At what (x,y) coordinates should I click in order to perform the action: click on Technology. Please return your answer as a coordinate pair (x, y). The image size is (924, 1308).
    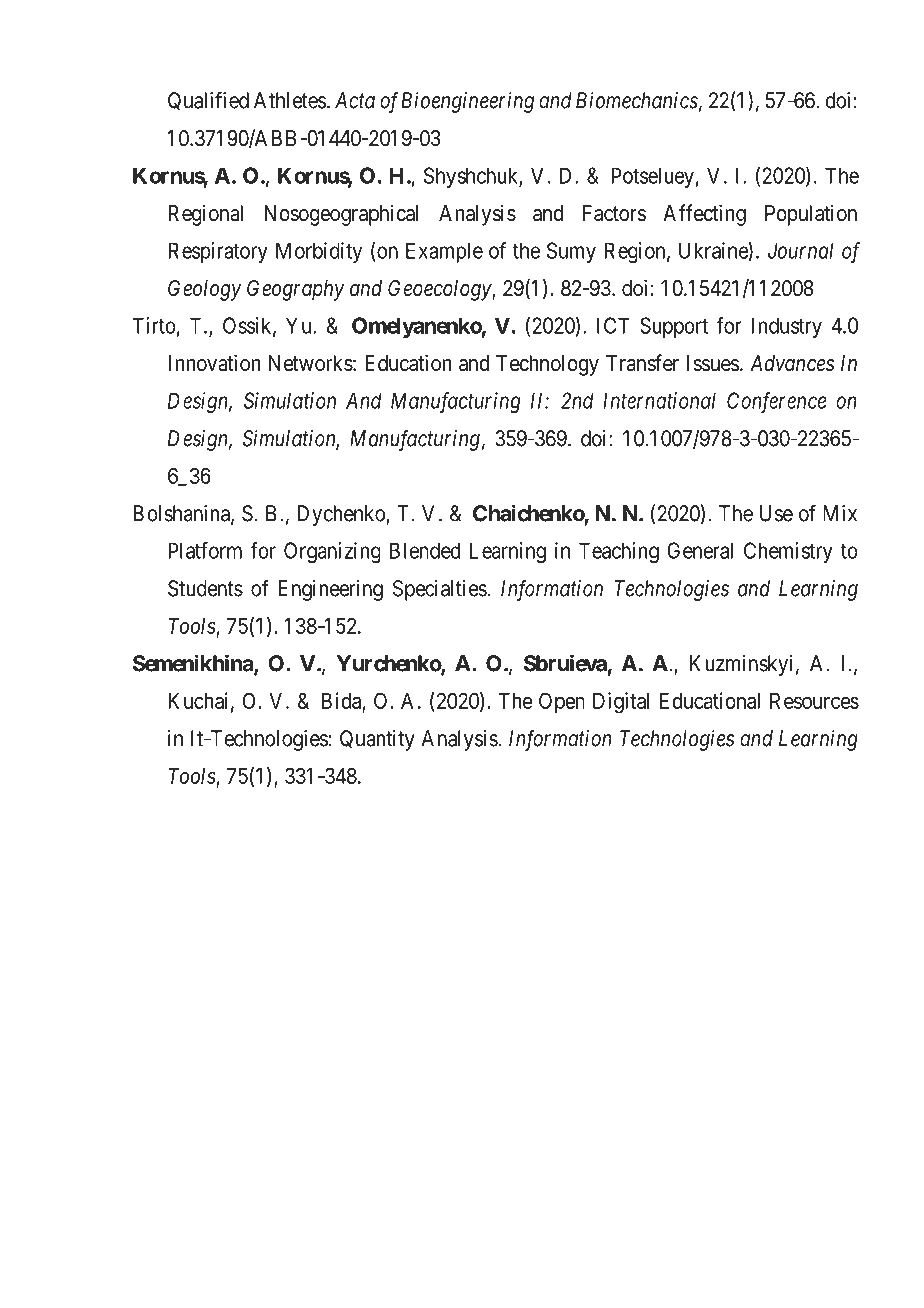
    Looking at the image, I should click on (547, 365).
